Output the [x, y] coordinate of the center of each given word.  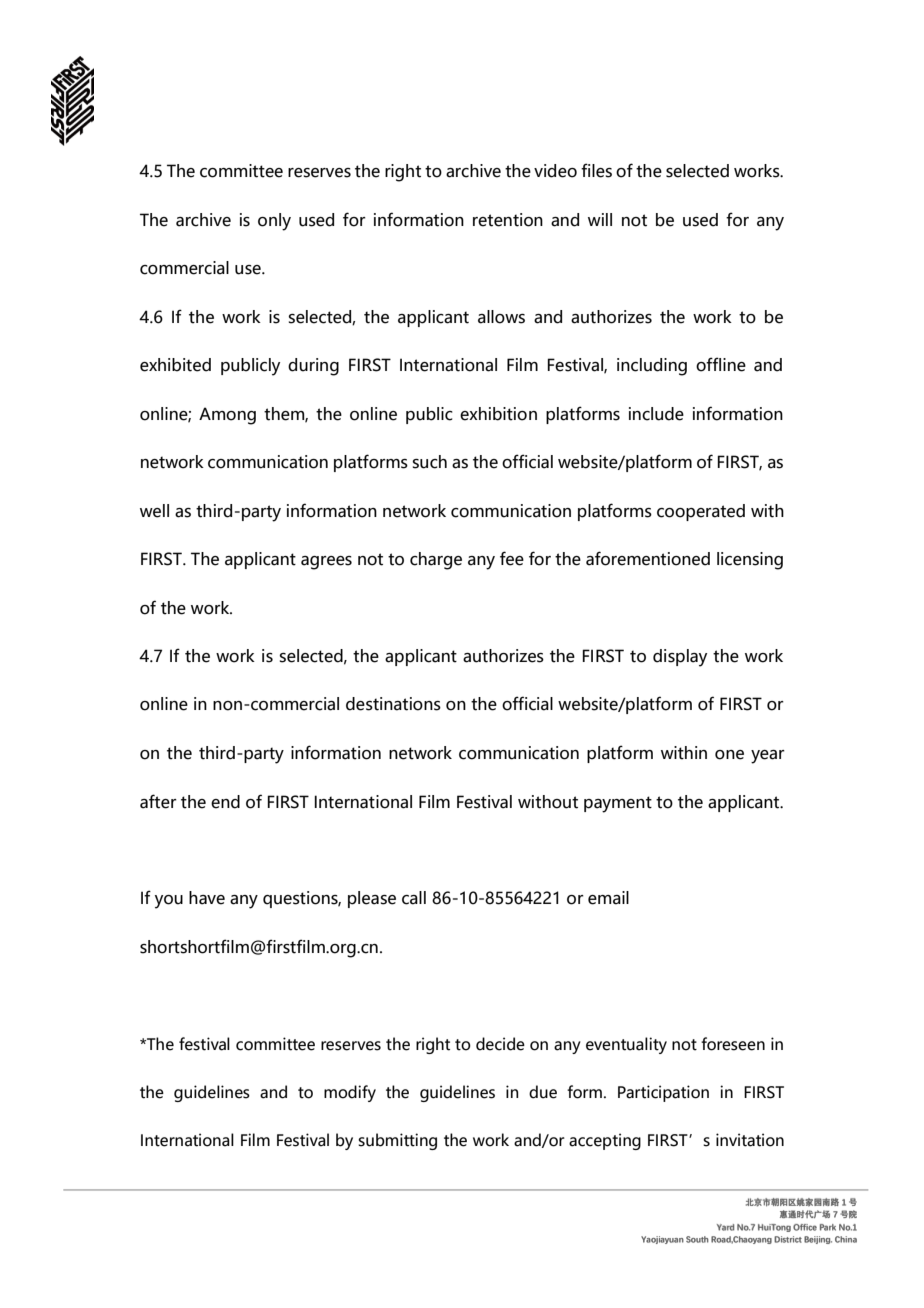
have [207, 898]
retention [508, 220]
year [768, 757]
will [600, 219]
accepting [605, 1141]
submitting [397, 1141]
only [274, 222]
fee [512, 558]
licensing [750, 561]
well [154, 511]
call [414, 898]
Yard [725, 1227]
